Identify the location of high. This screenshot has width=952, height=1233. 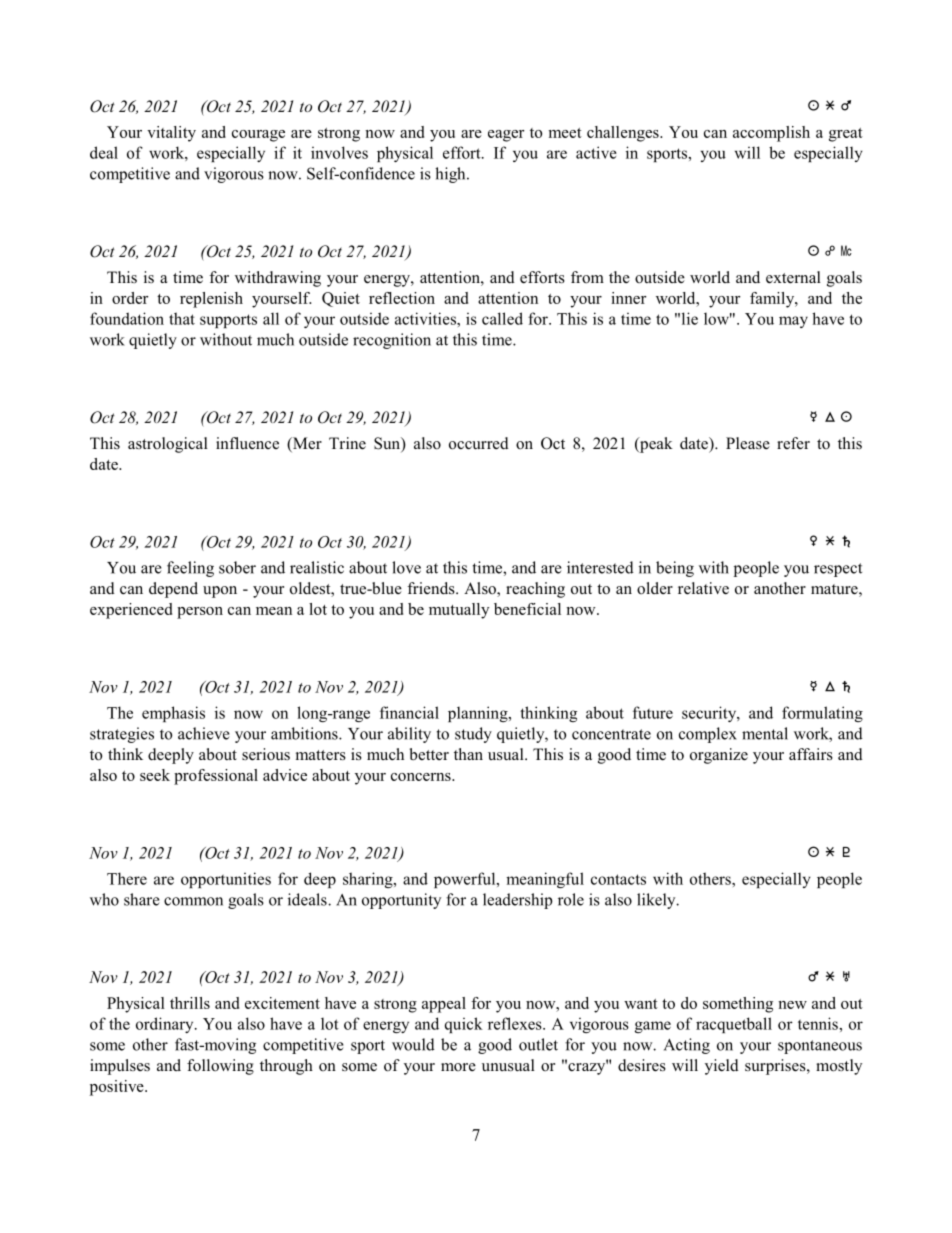
(451, 175).
